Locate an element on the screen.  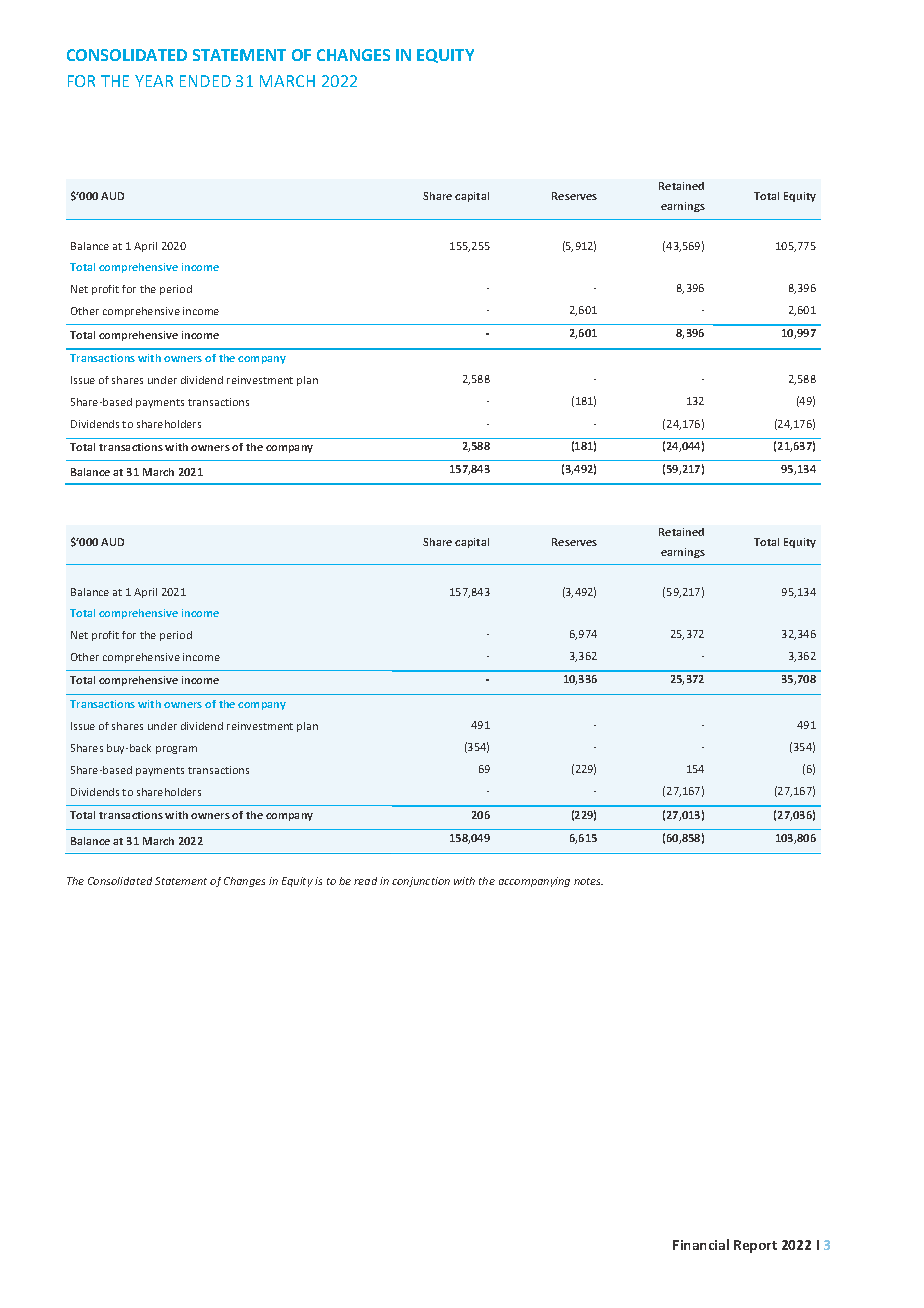
notes is located at coordinates (588, 881).
